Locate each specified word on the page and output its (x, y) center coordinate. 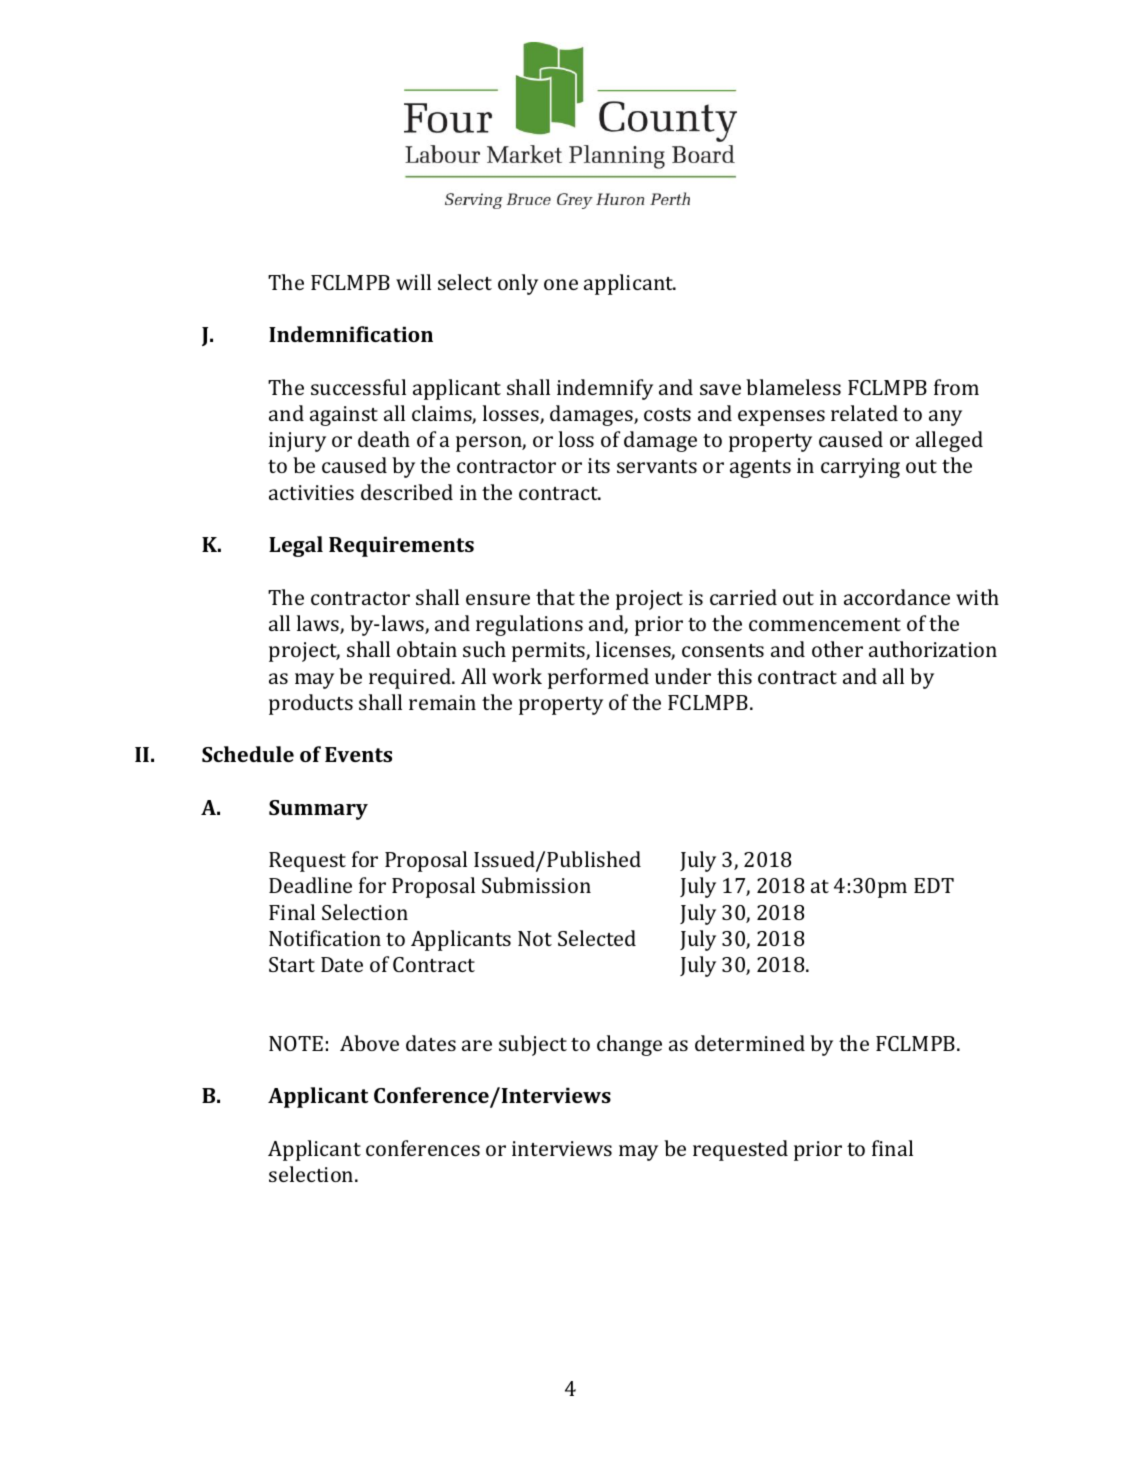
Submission (536, 885)
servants (657, 466)
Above (369, 1043)
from (956, 387)
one (561, 284)
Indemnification (351, 334)
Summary (318, 810)
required (411, 678)
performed (598, 678)
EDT (934, 885)
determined (750, 1043)
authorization (933, 649)
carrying (860, 468)
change (629, 1045)
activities (311, 492)
